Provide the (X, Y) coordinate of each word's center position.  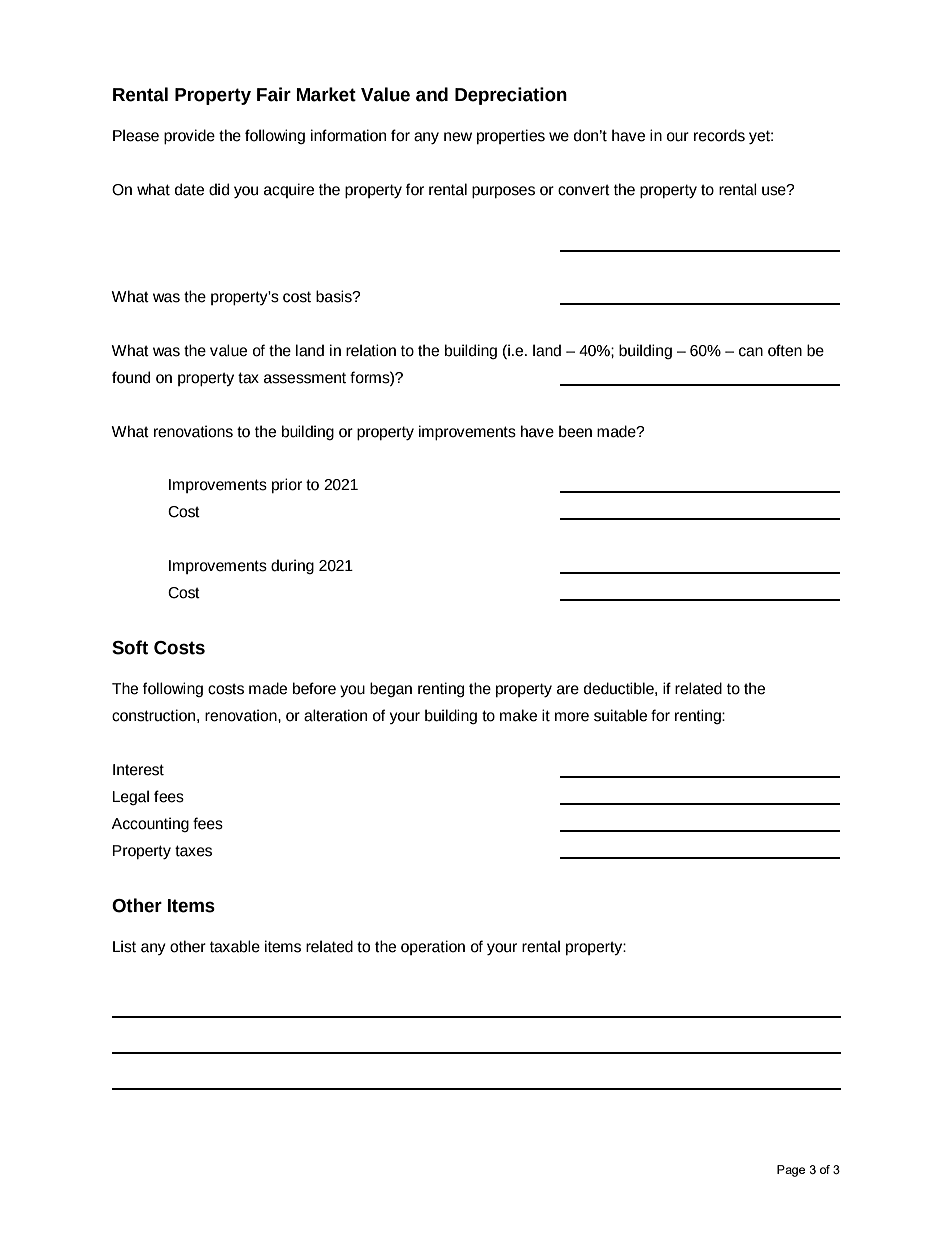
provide (189, 137)
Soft (130, 647)
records (719, 135)
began (391, 689)
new (458, 137)
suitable (620, 715)
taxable (235, 946)
